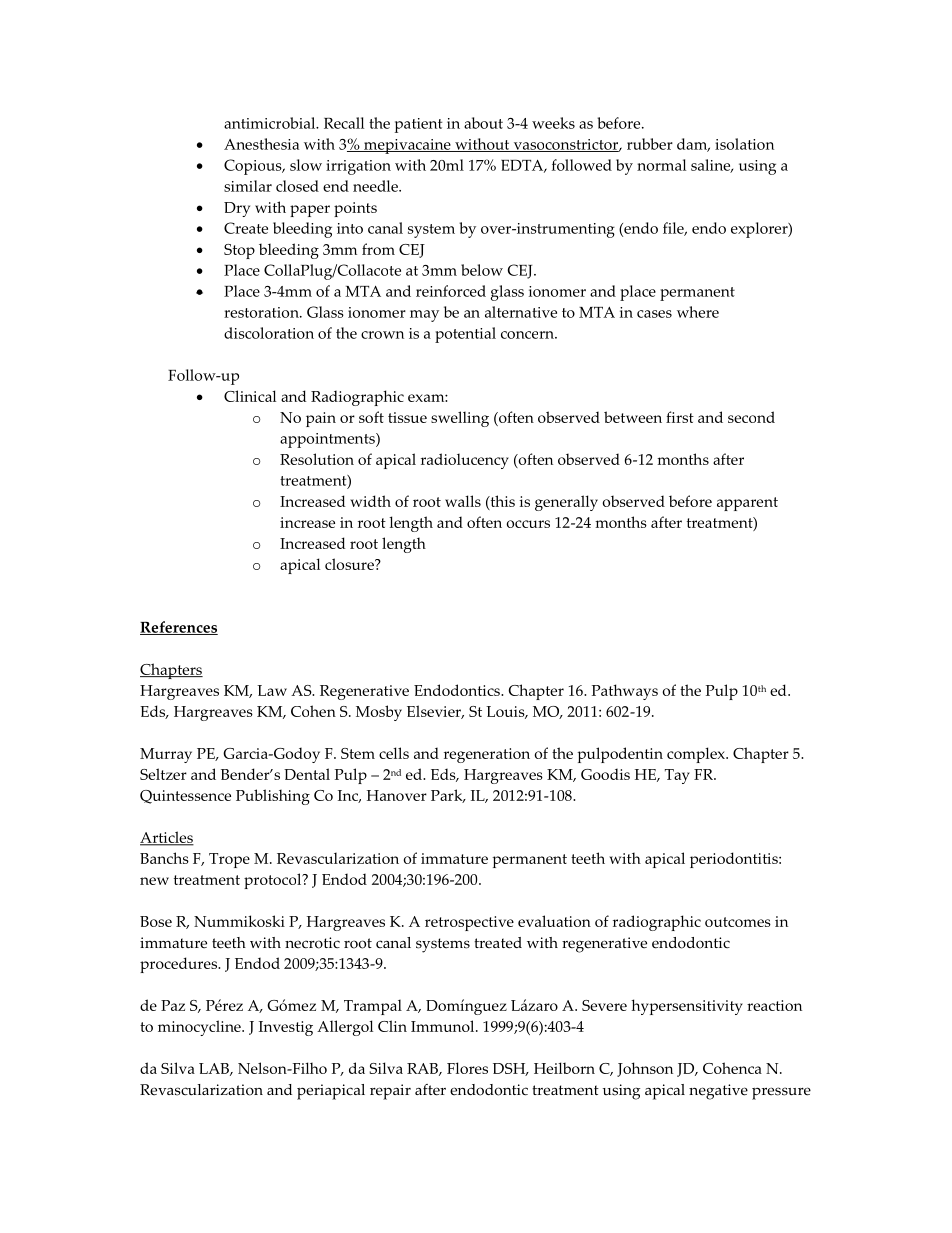  Describe the element at coordinates (467, 1068) in the image. I see `Flores` at that location.
